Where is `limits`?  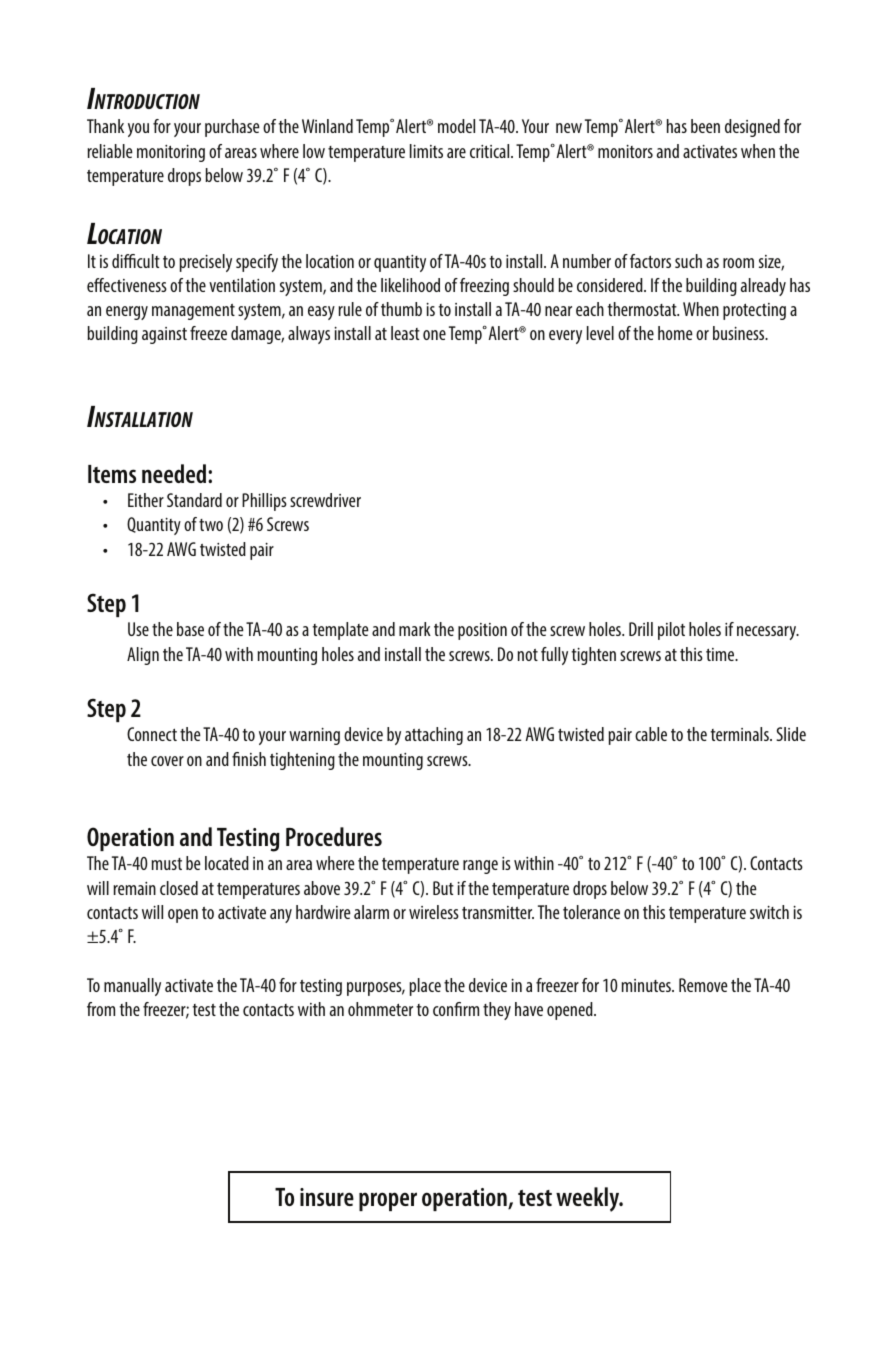 limits is located at coordinates (426, 151).
